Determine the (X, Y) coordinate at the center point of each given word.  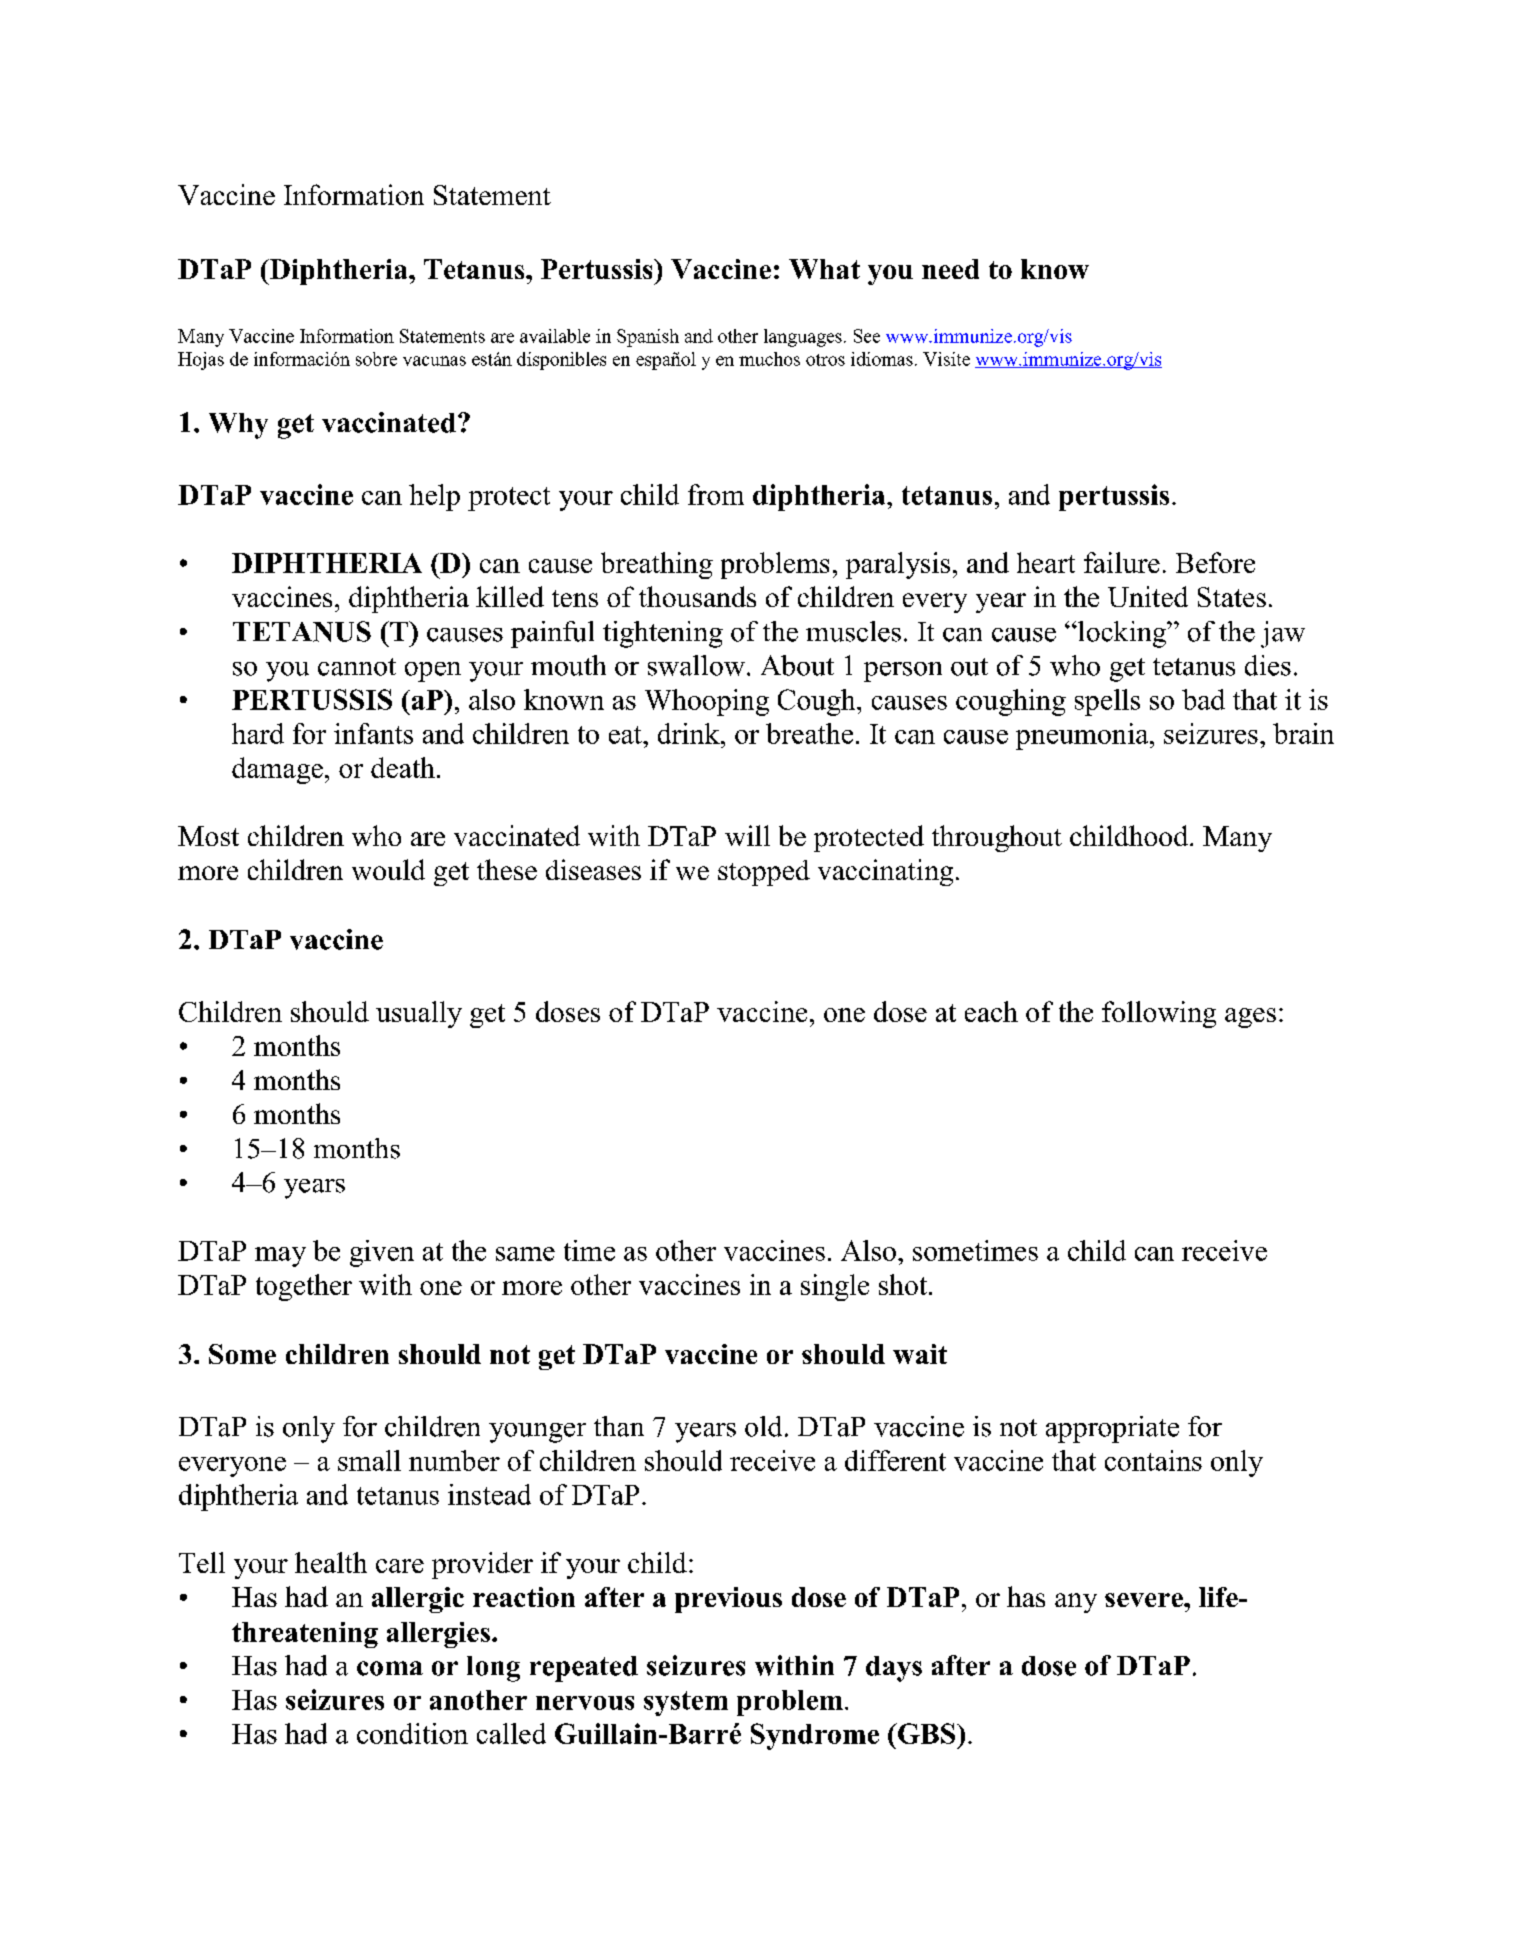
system (686, 1703)
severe (1145, 1600)
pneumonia (1083, 736)
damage (277, 770)
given (382, 1253)
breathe (809, 733)
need (950, 269)
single (835, 1287)
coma (390, 1668)
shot (904, 1284)
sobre (376, 359)
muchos (769, 359)
